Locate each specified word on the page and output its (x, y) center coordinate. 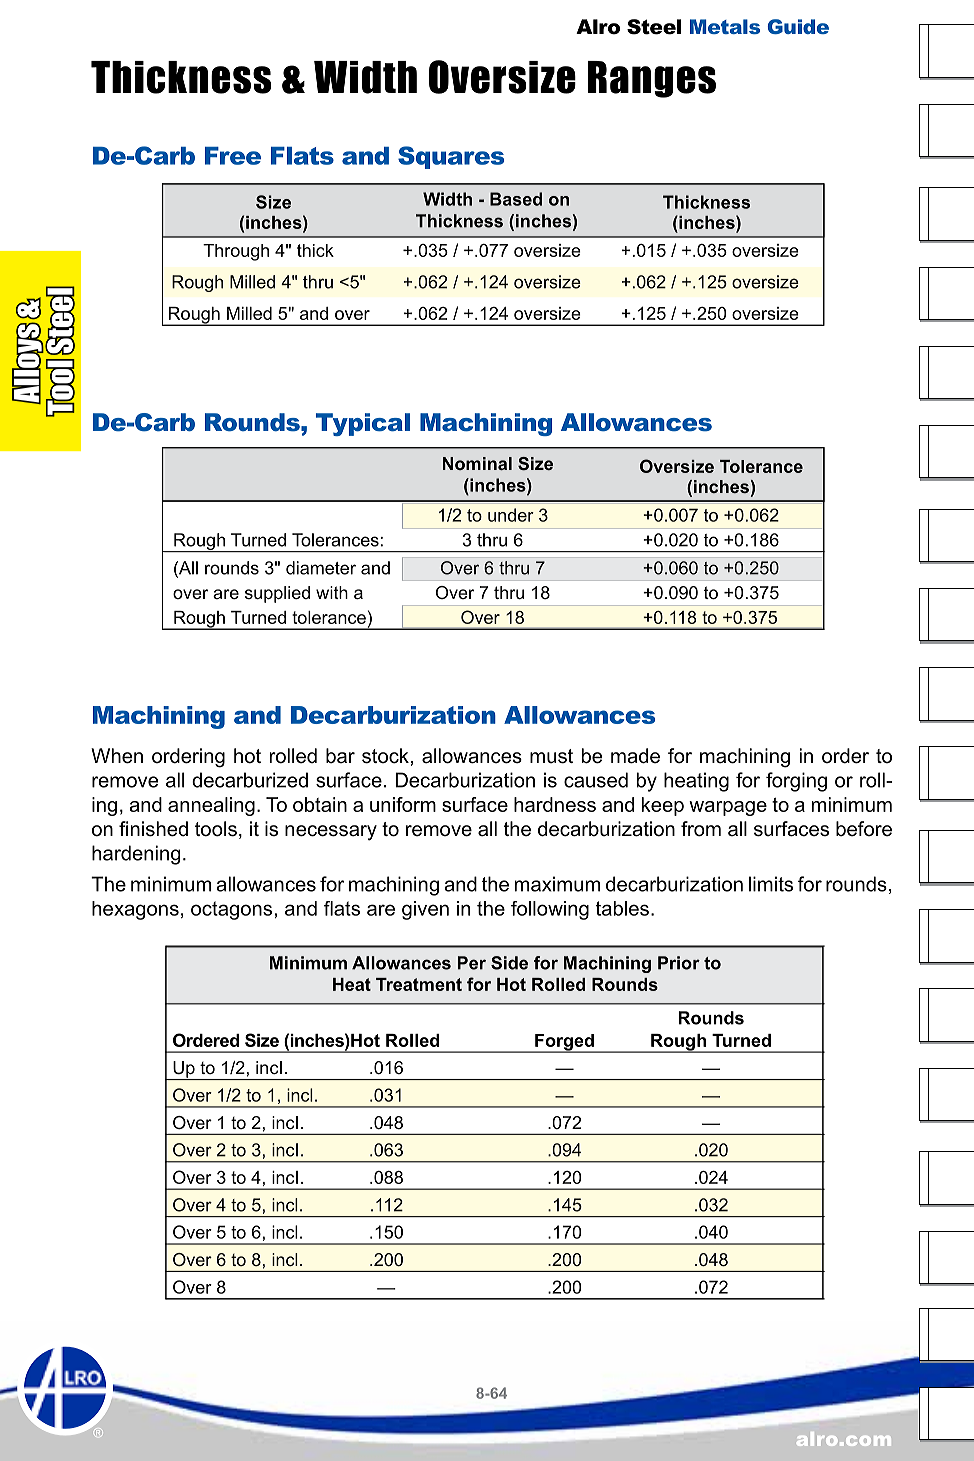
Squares (451, 157)
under (511, 515)
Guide (798, 26)
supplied (277, 594)
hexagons (135, 910)
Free (233, 156)
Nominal (477, 463)
